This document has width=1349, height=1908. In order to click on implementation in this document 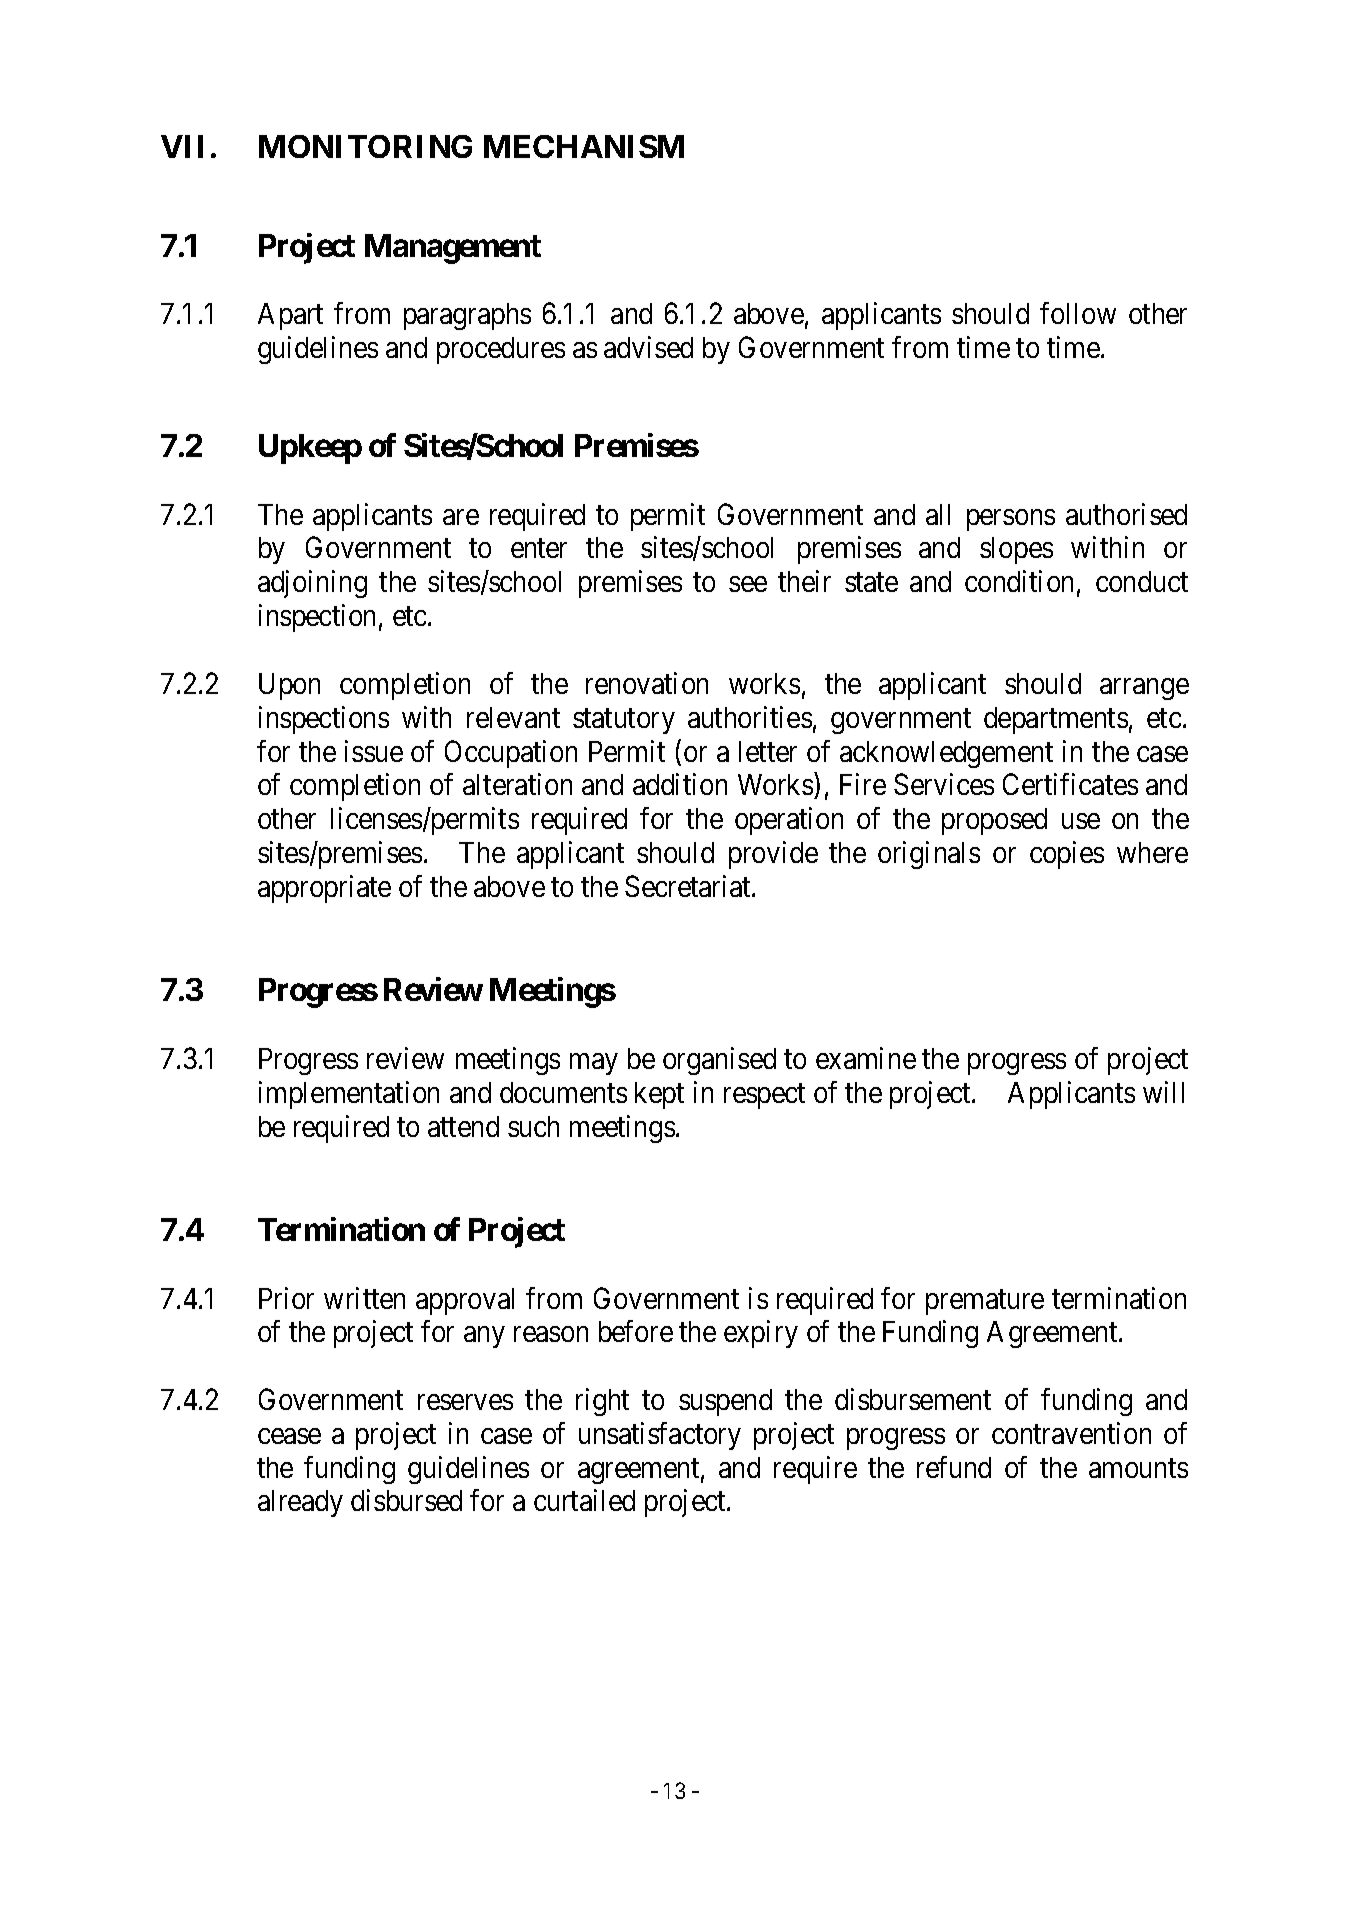, I will do `click(349, 1095)`.
